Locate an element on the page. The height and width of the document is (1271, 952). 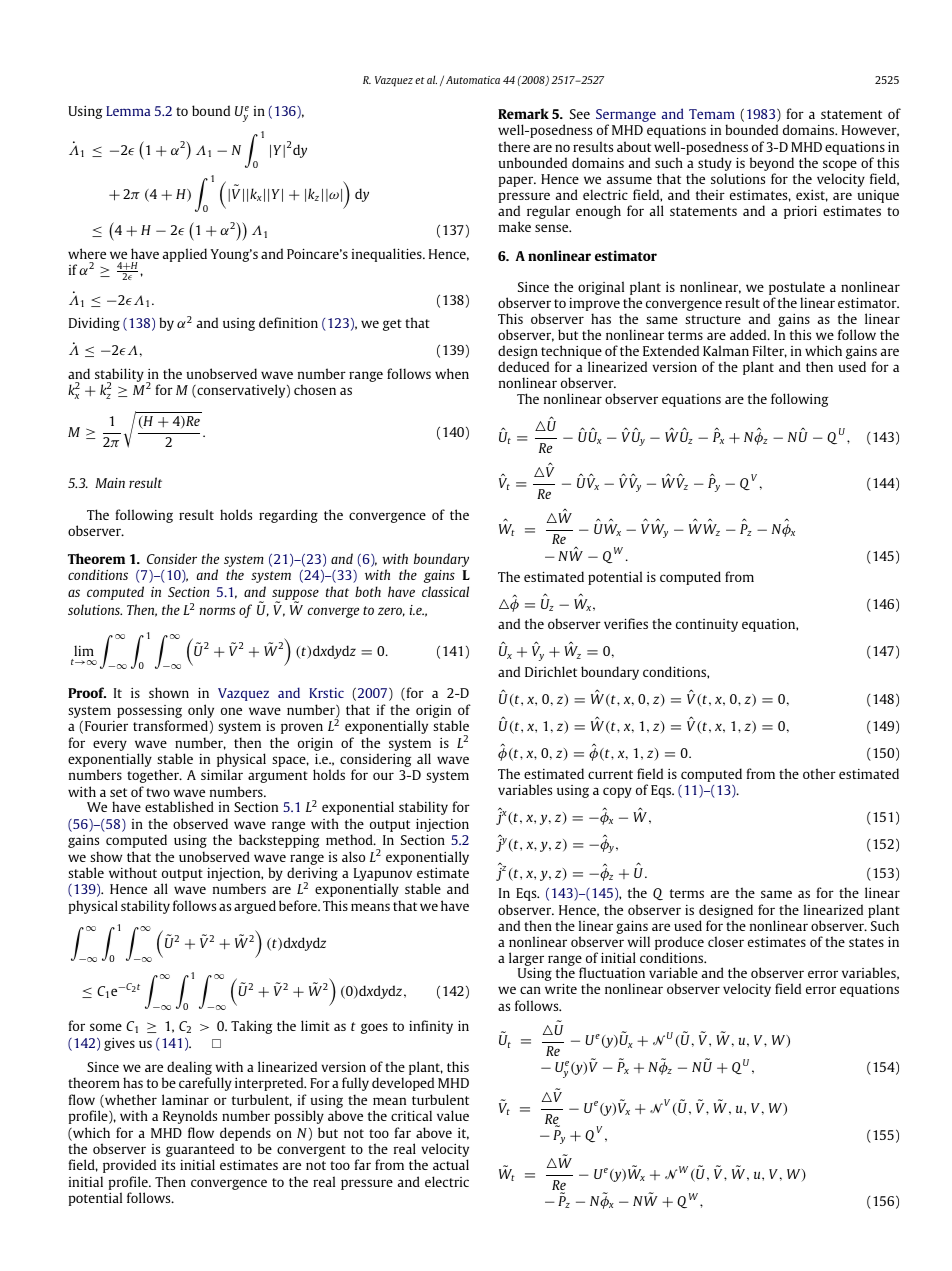
beyond is located at coordinates (772, 164).
